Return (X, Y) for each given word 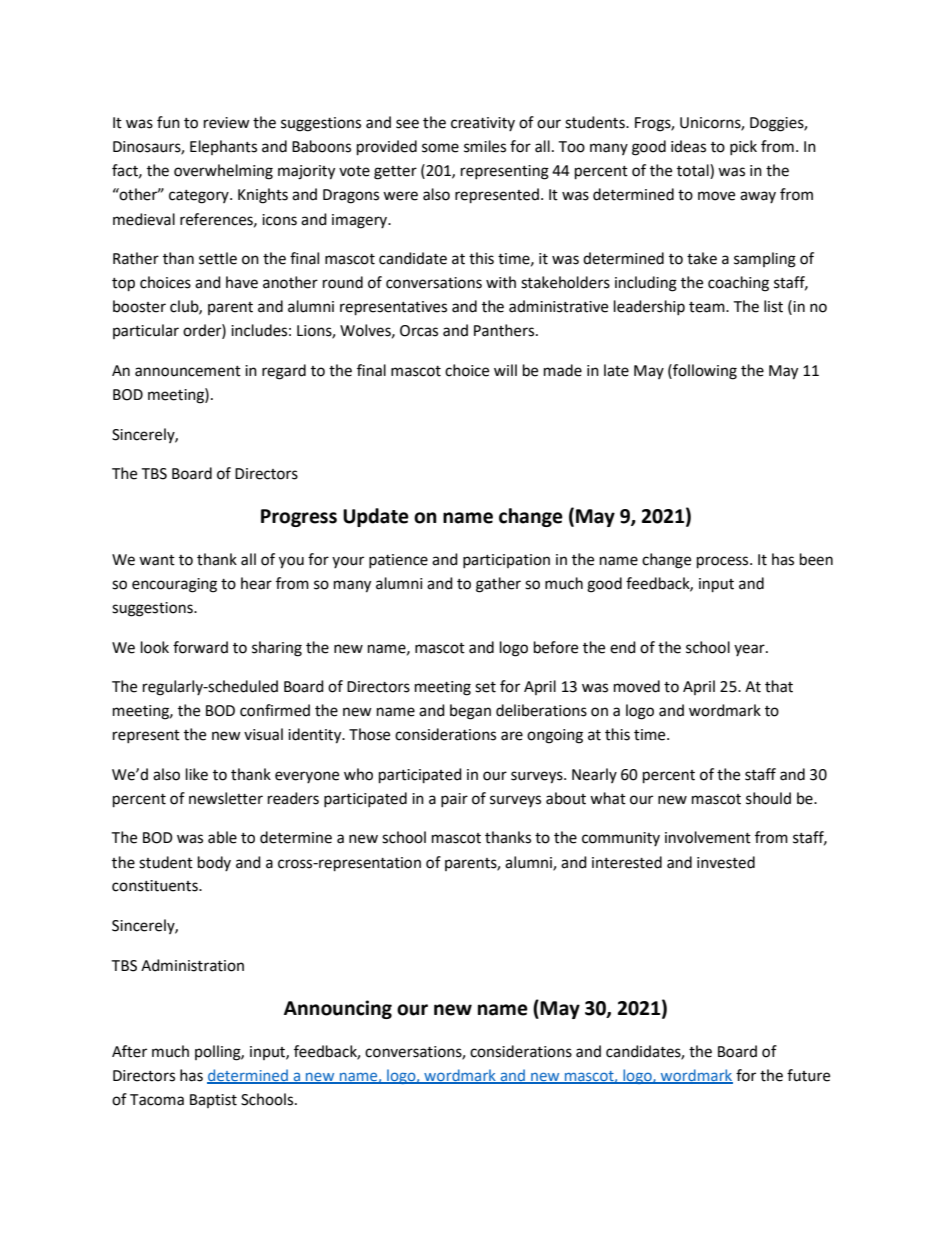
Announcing (338, 1009)
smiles (485, 146)
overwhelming (223, 172)
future (808, 1075)
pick (743, 147)
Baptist (213, 1101)
